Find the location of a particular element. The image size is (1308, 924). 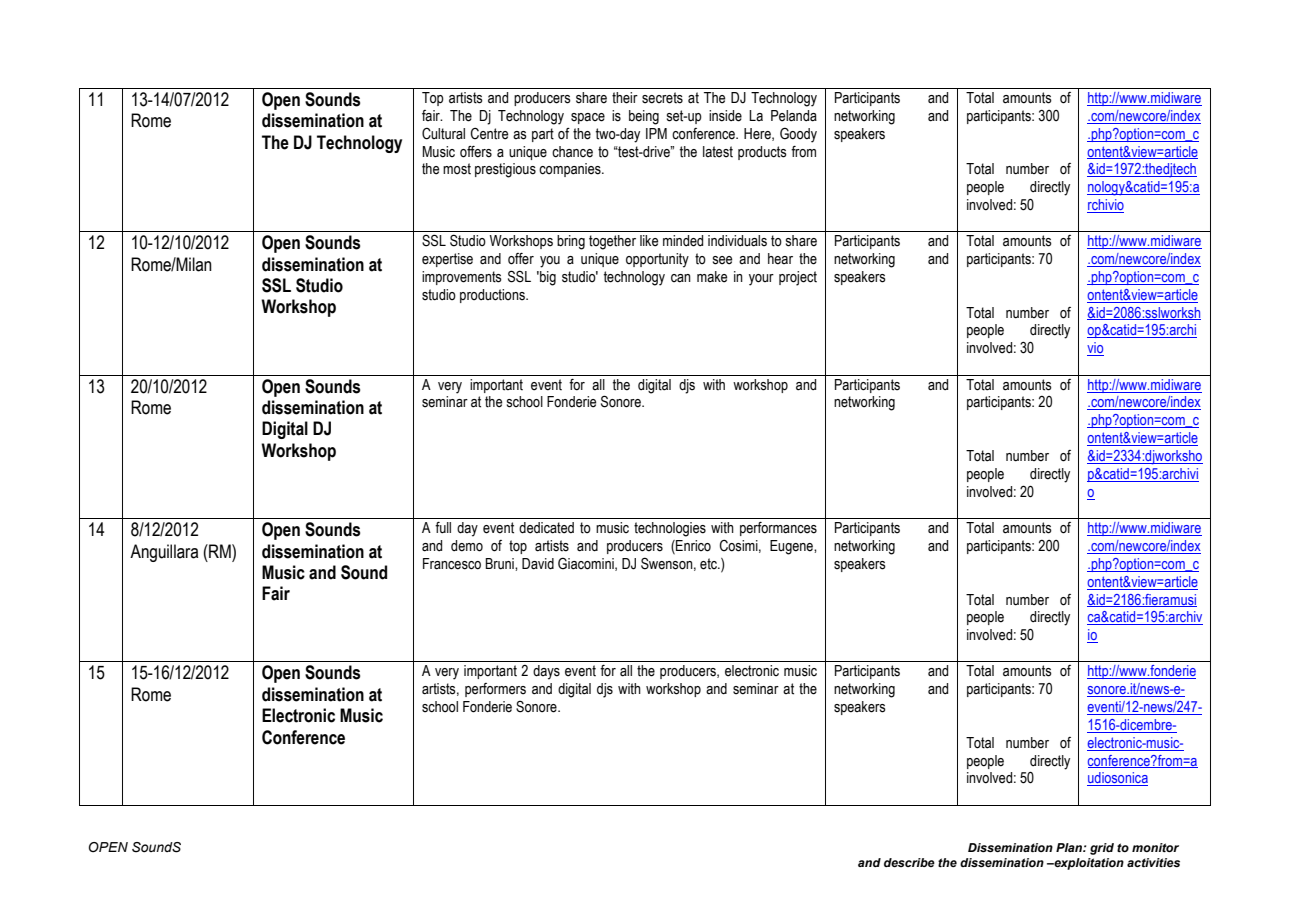

dedicated is located at coordinates (546, 528).
